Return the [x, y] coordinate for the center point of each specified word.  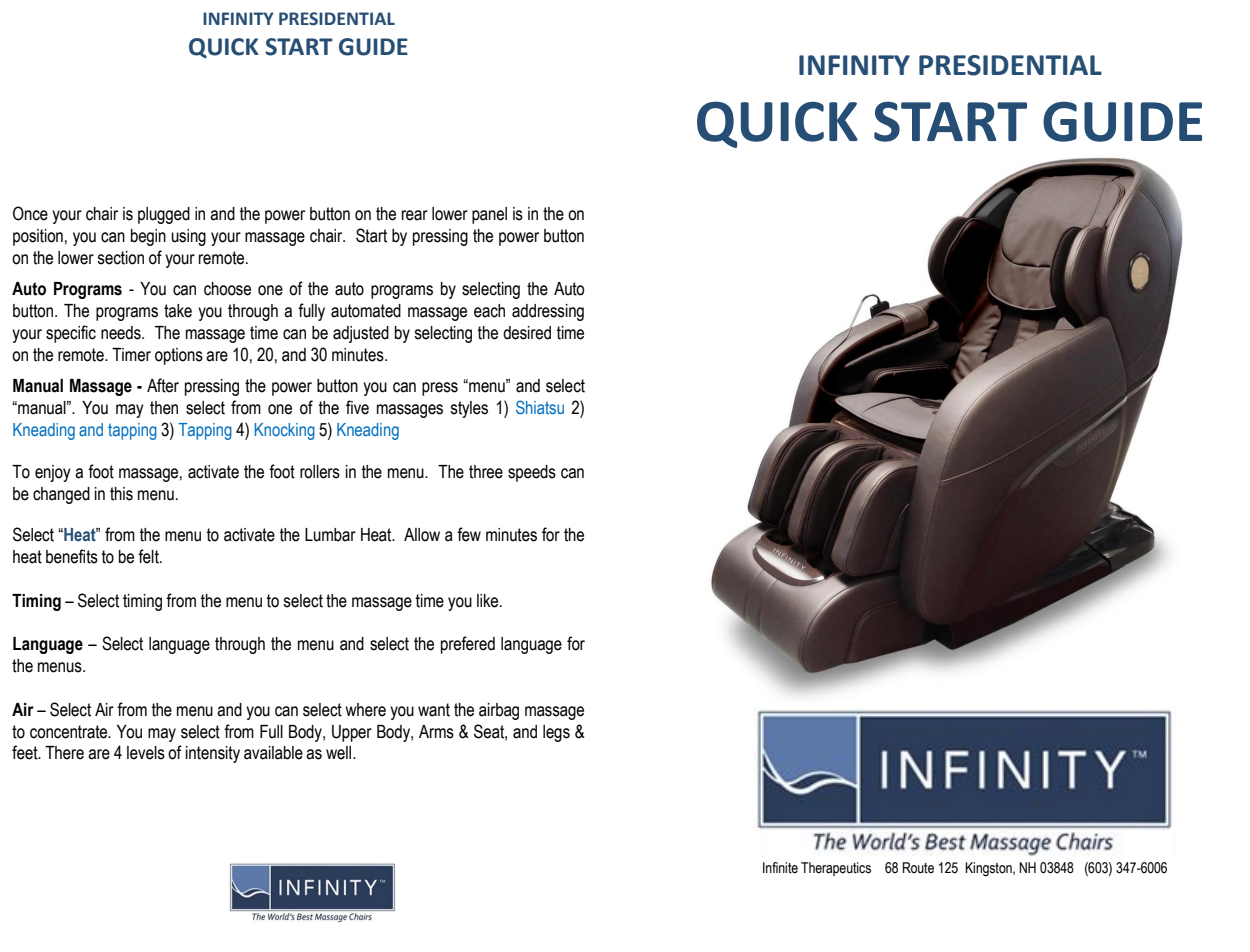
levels [146, 753]
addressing [548, 312]
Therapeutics [836, 869]
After [163, 385]
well [340, 753]
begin [148, 237]
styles [469, 409]
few [469, 534]
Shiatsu [540, 407]
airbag [499, 711]
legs [556, 733]
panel [489, 215]
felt [149, 556]
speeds [532, 473]
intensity [213, 754]
